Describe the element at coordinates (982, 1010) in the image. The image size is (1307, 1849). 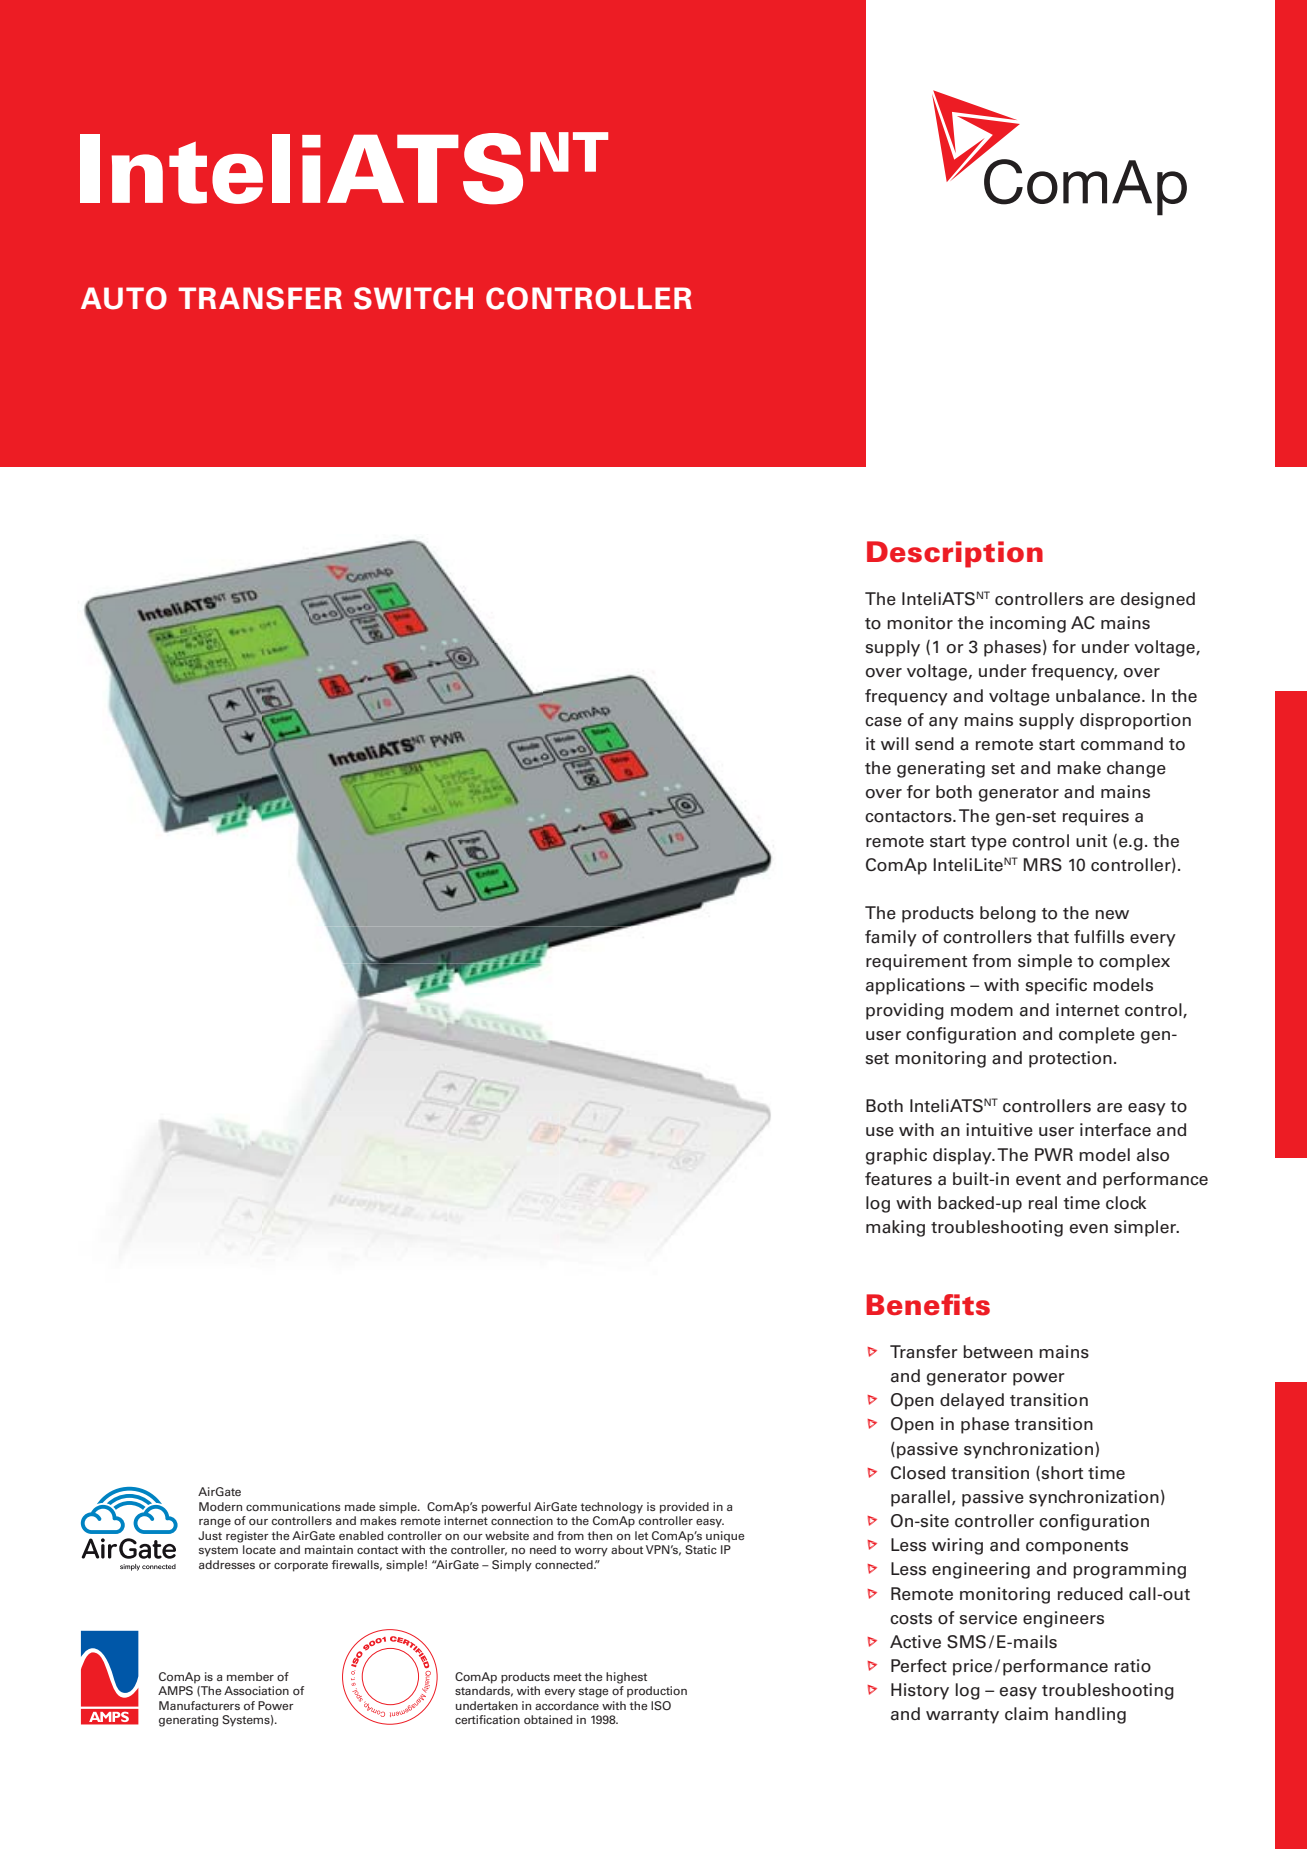
I see `modem` at that location.
